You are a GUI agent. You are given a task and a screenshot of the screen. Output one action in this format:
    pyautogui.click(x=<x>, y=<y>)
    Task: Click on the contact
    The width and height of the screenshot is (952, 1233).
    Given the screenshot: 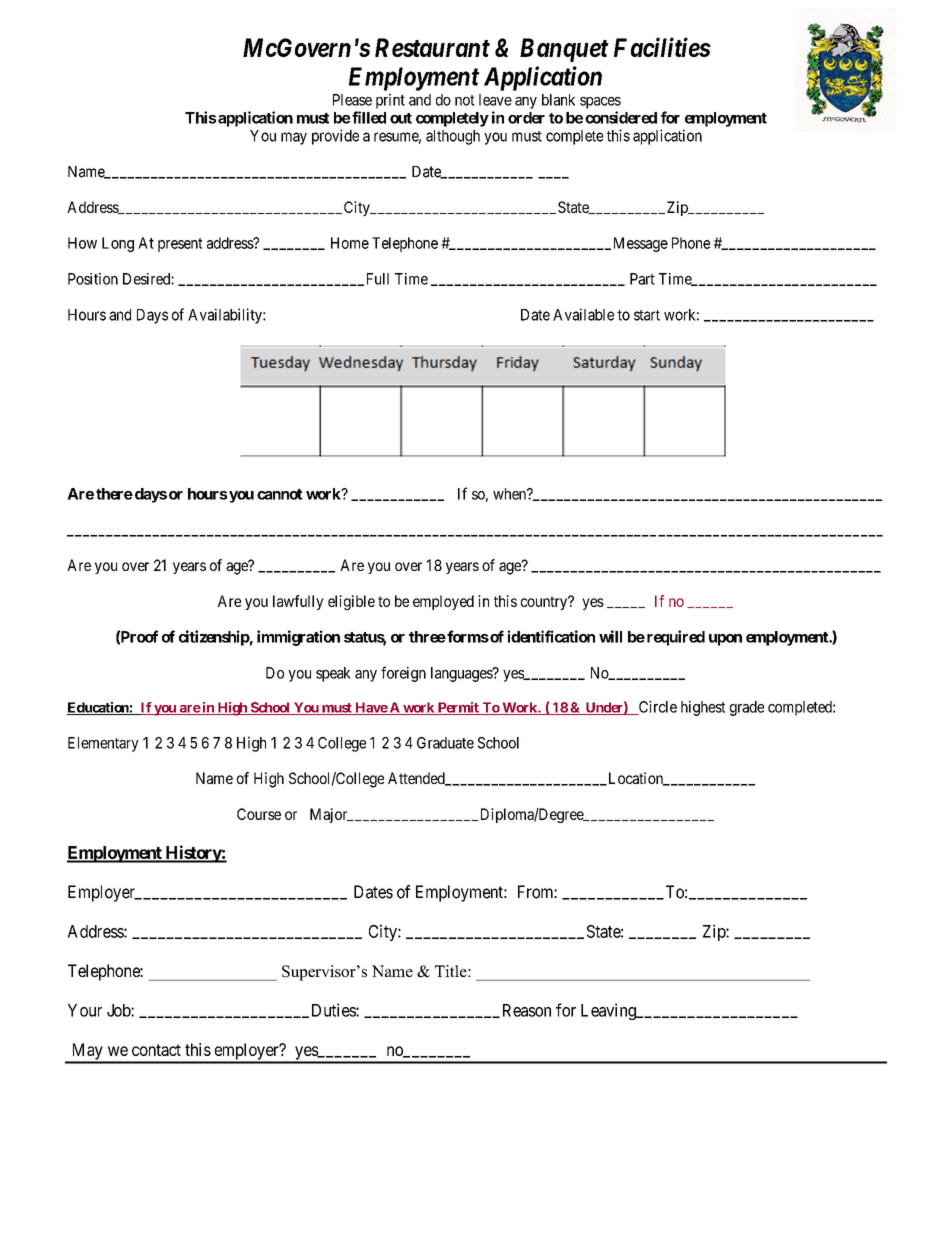 What is the action you would take?
    pyautogui.click(x=156, y=1050)
